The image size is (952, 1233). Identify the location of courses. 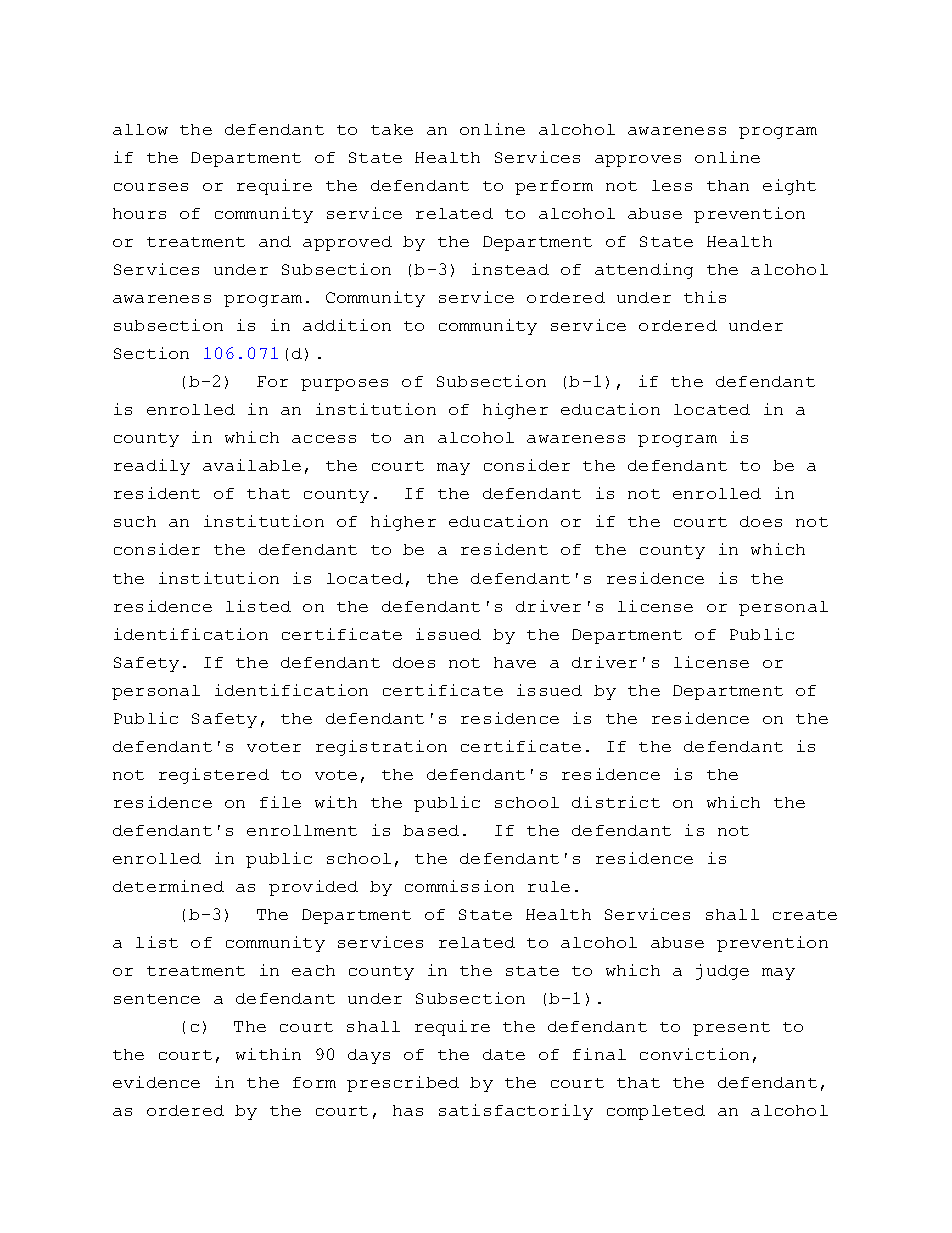
(151, 187).
